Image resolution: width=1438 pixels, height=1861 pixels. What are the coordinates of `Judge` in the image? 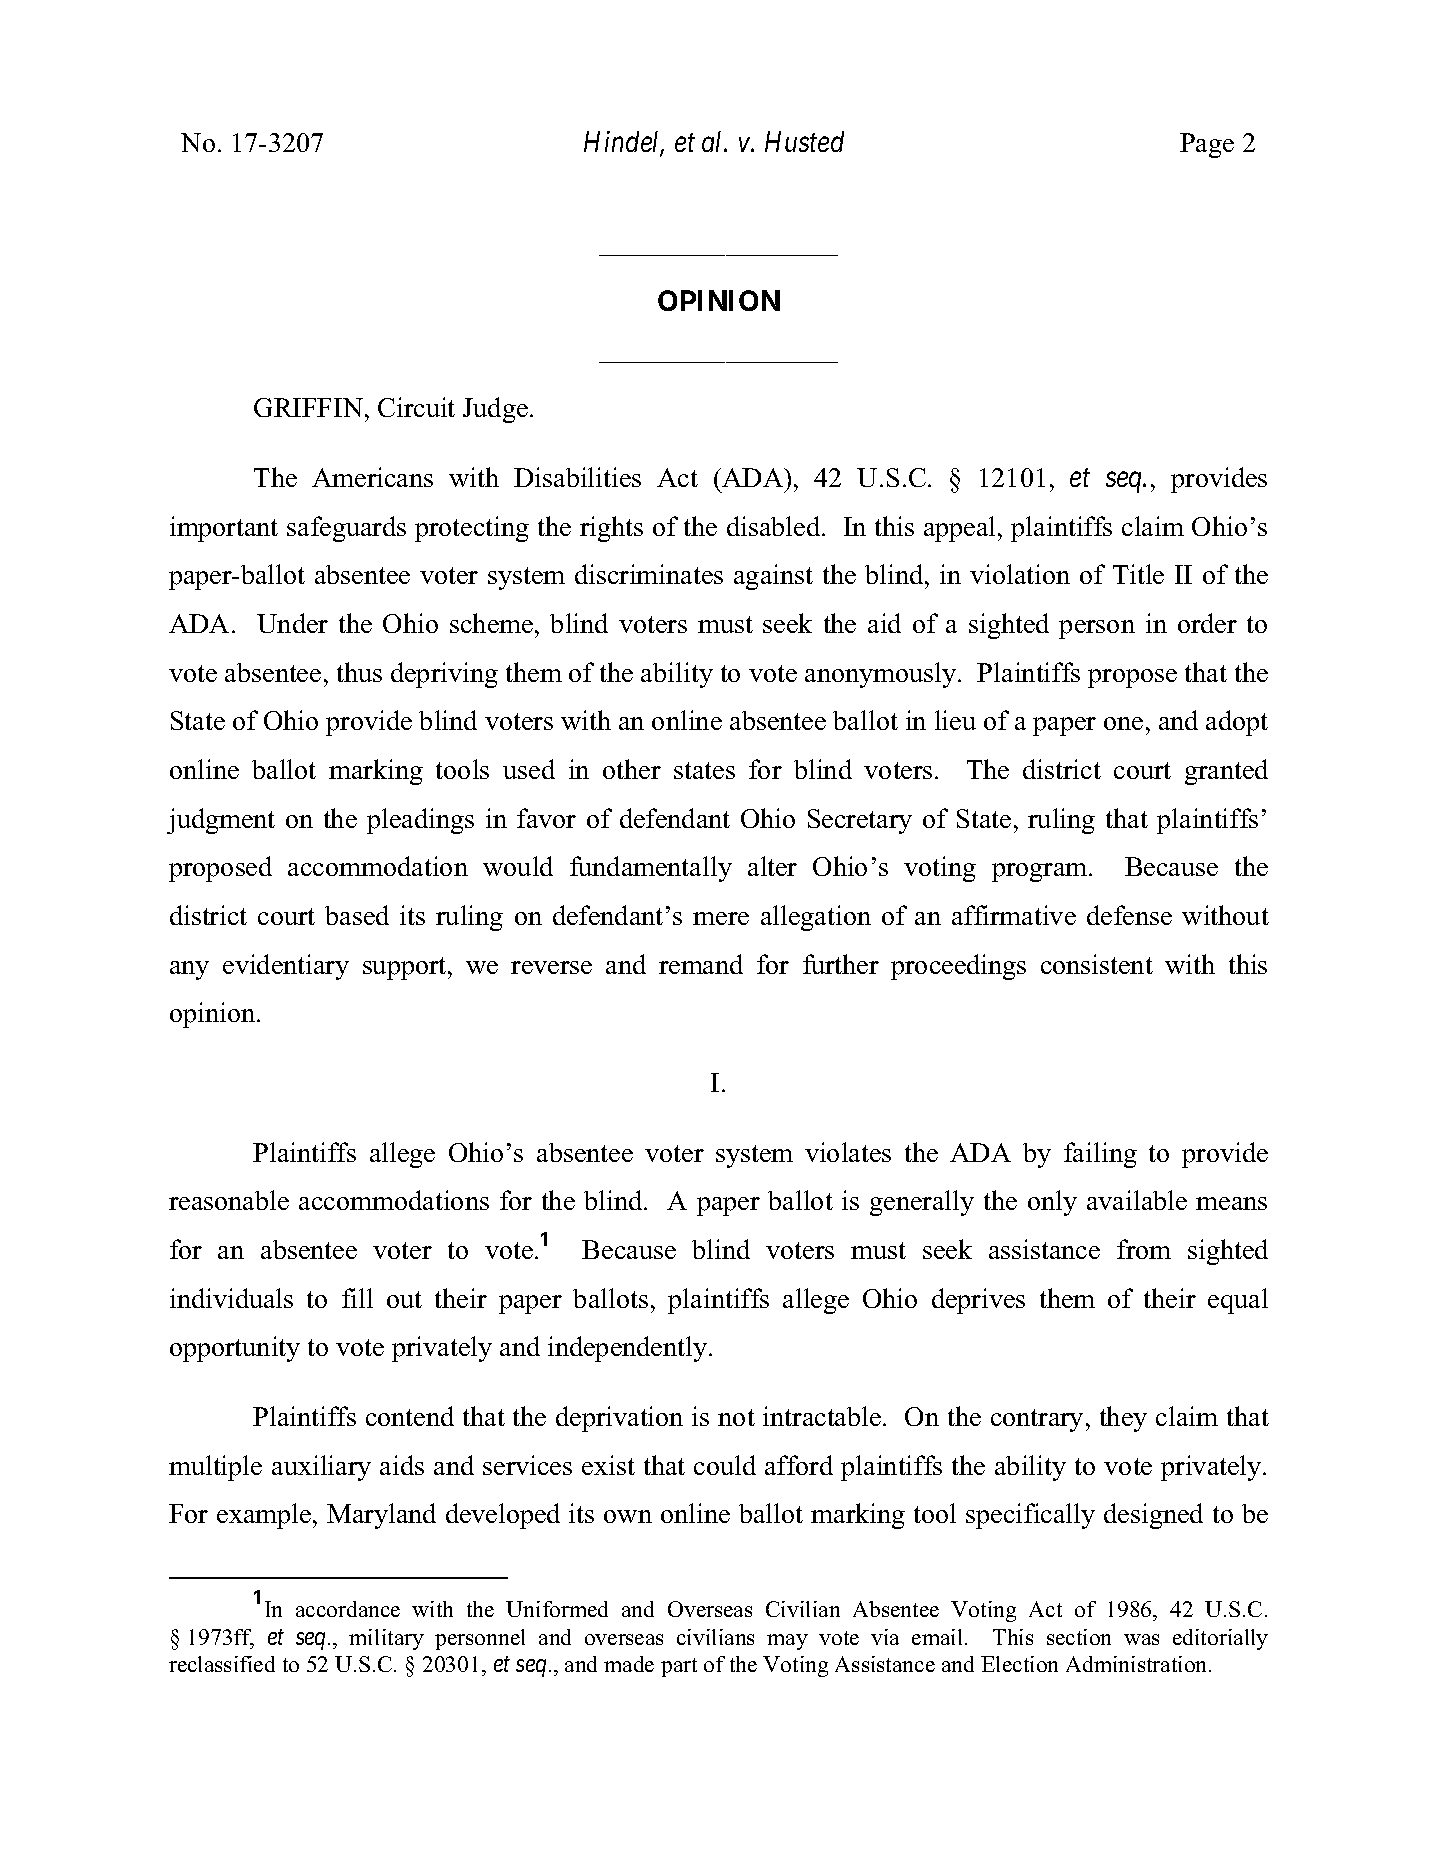 It's located at (495, 410).
